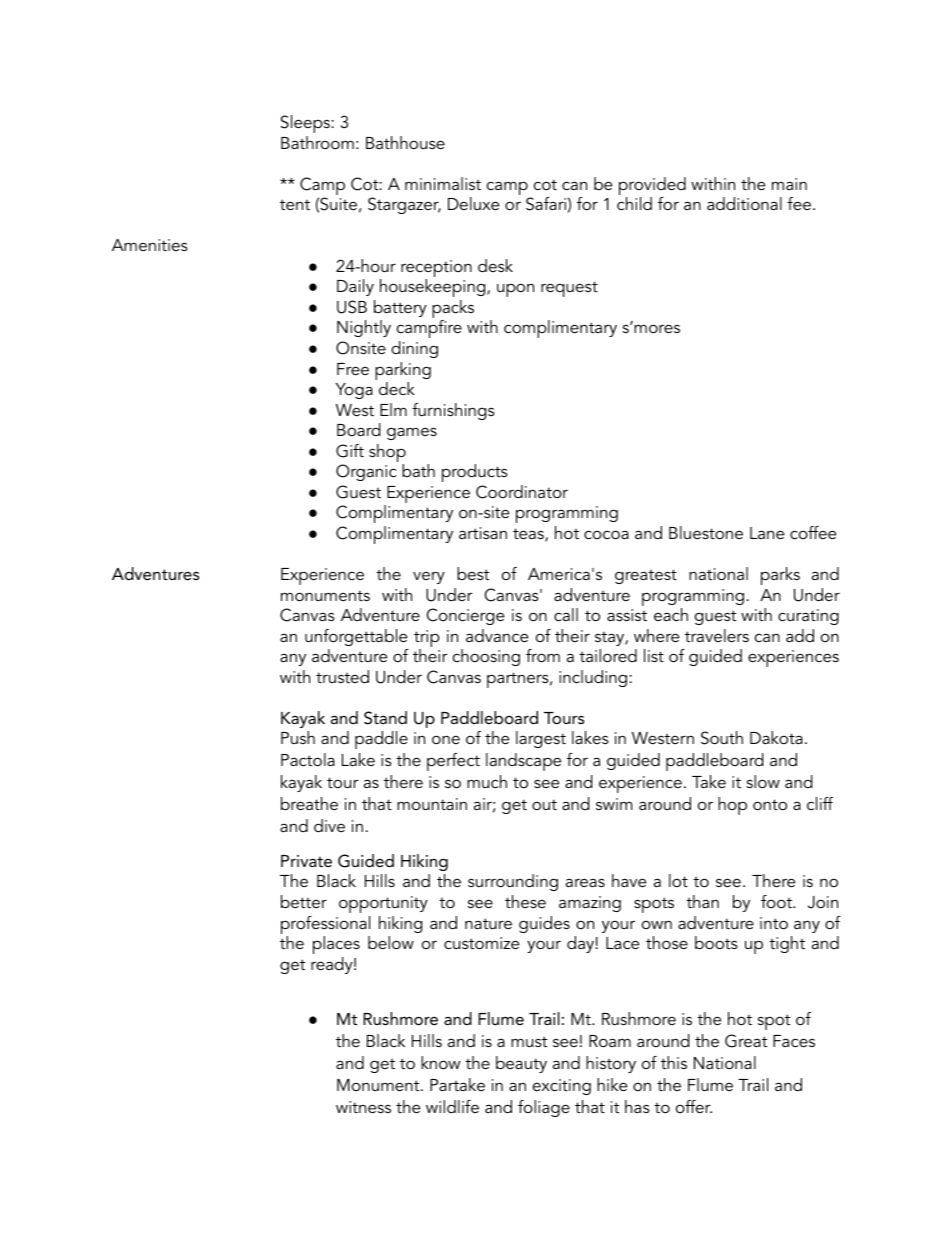 This image has width=952, height=1233. Describe the element at coordinates (356, 637) in the image. I see `unforgettable` at that location.
